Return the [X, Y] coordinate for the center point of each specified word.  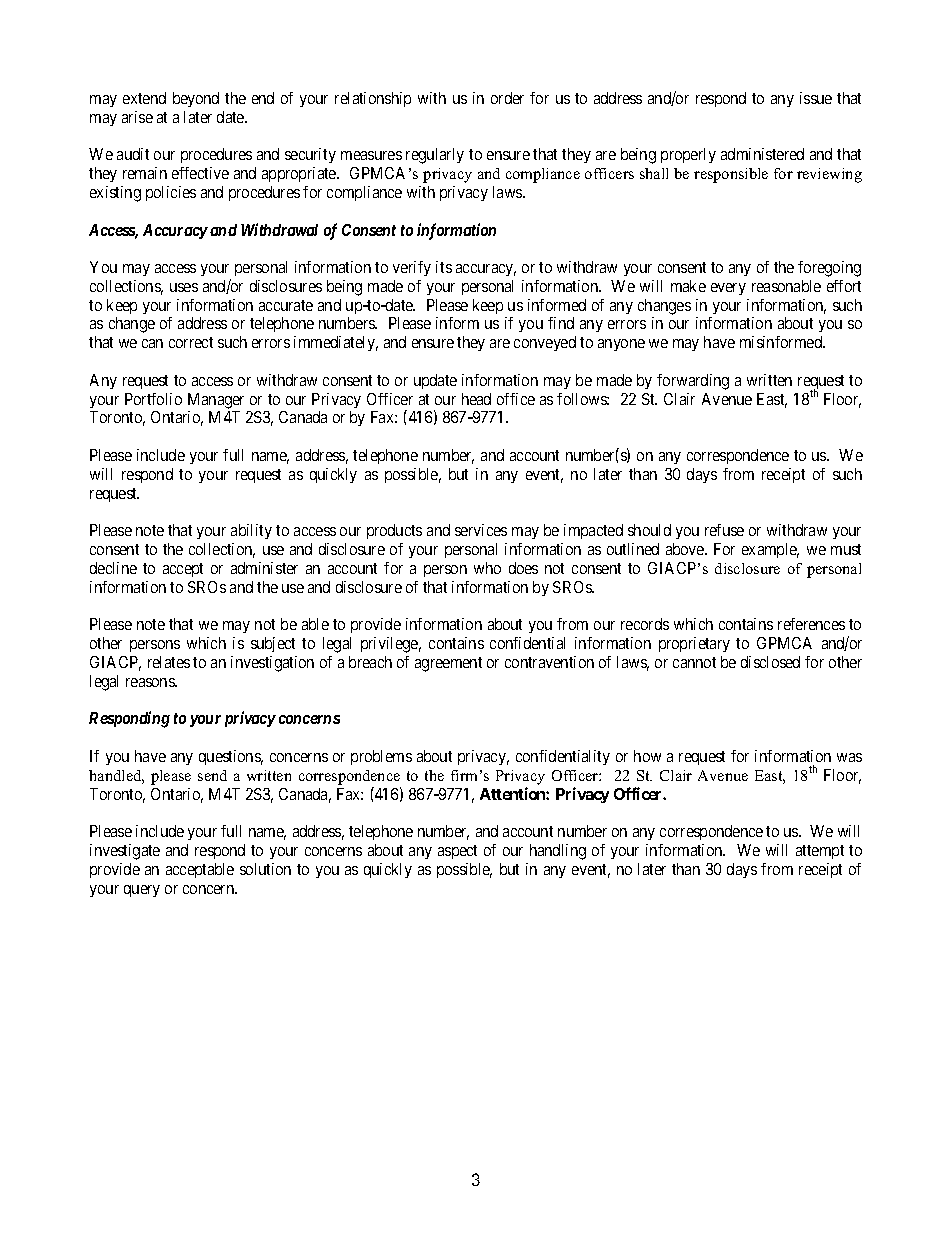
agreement [448, 664]
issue [816, 98]
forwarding [693, 382]
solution [265, 869]
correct [191, 342]
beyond [196, 99]
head [476, 399]
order [507, 98]
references [811, 624]
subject [273, 644]
